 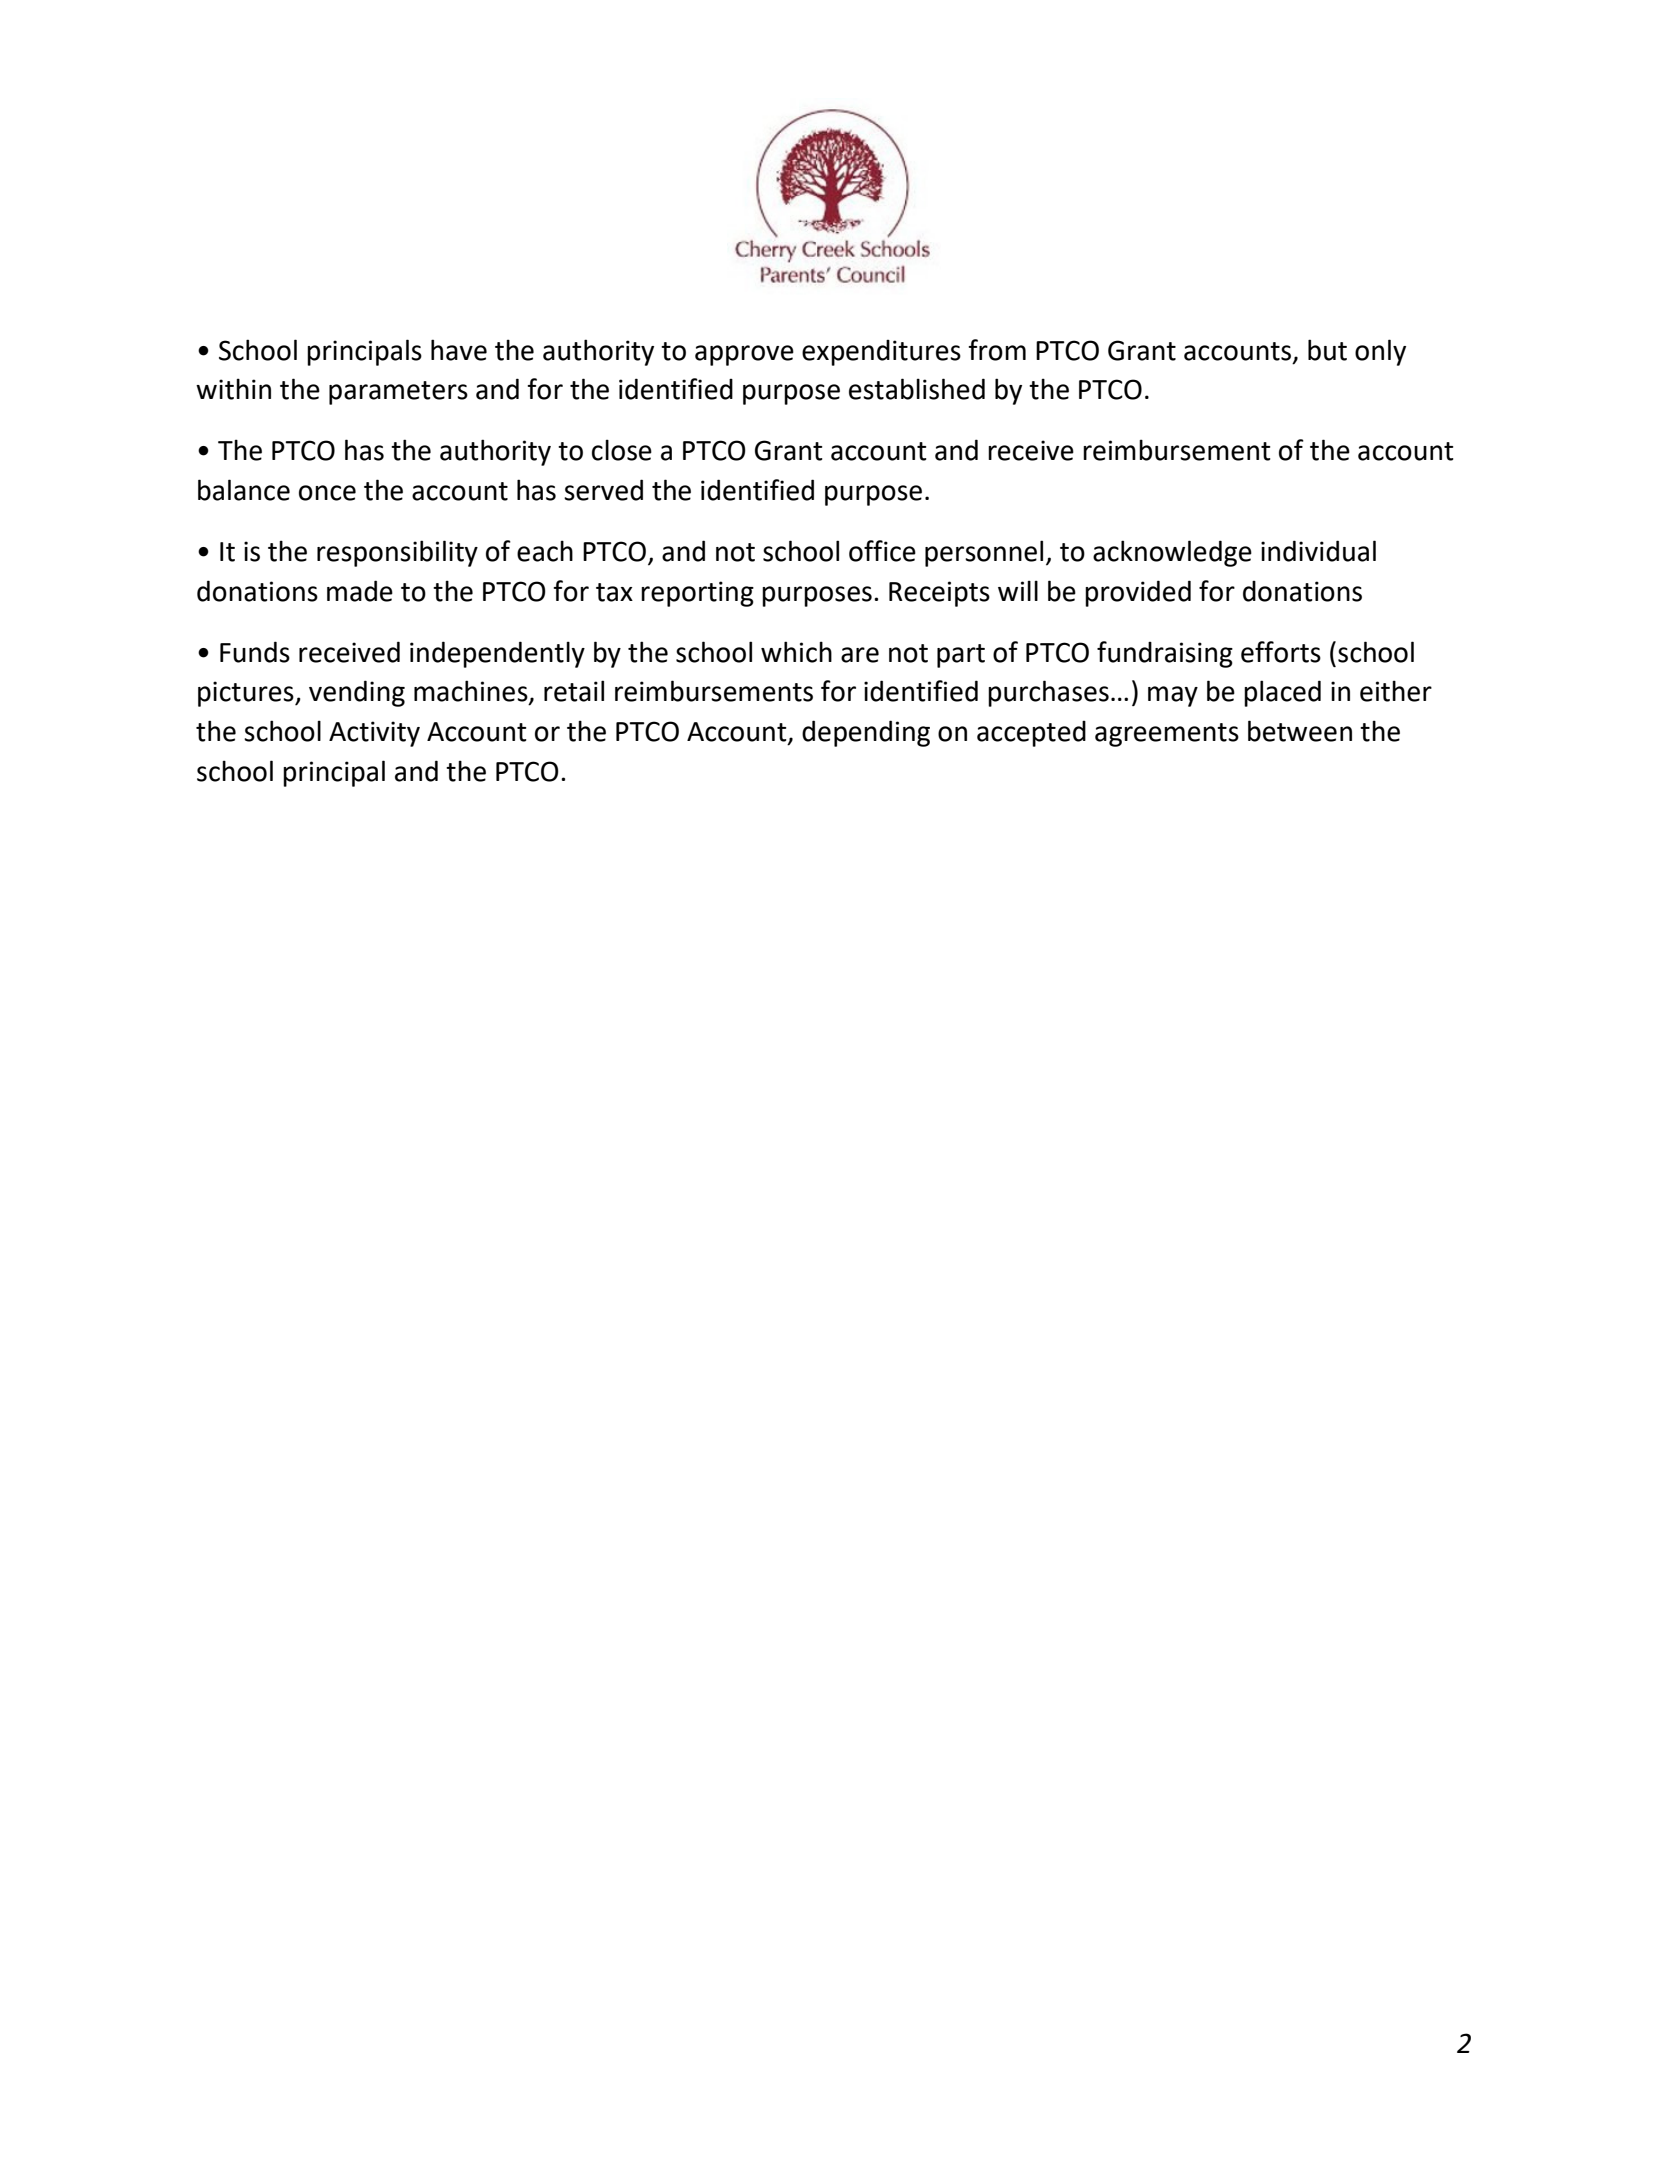 I want to click on have, so click(x=459, y=350).
